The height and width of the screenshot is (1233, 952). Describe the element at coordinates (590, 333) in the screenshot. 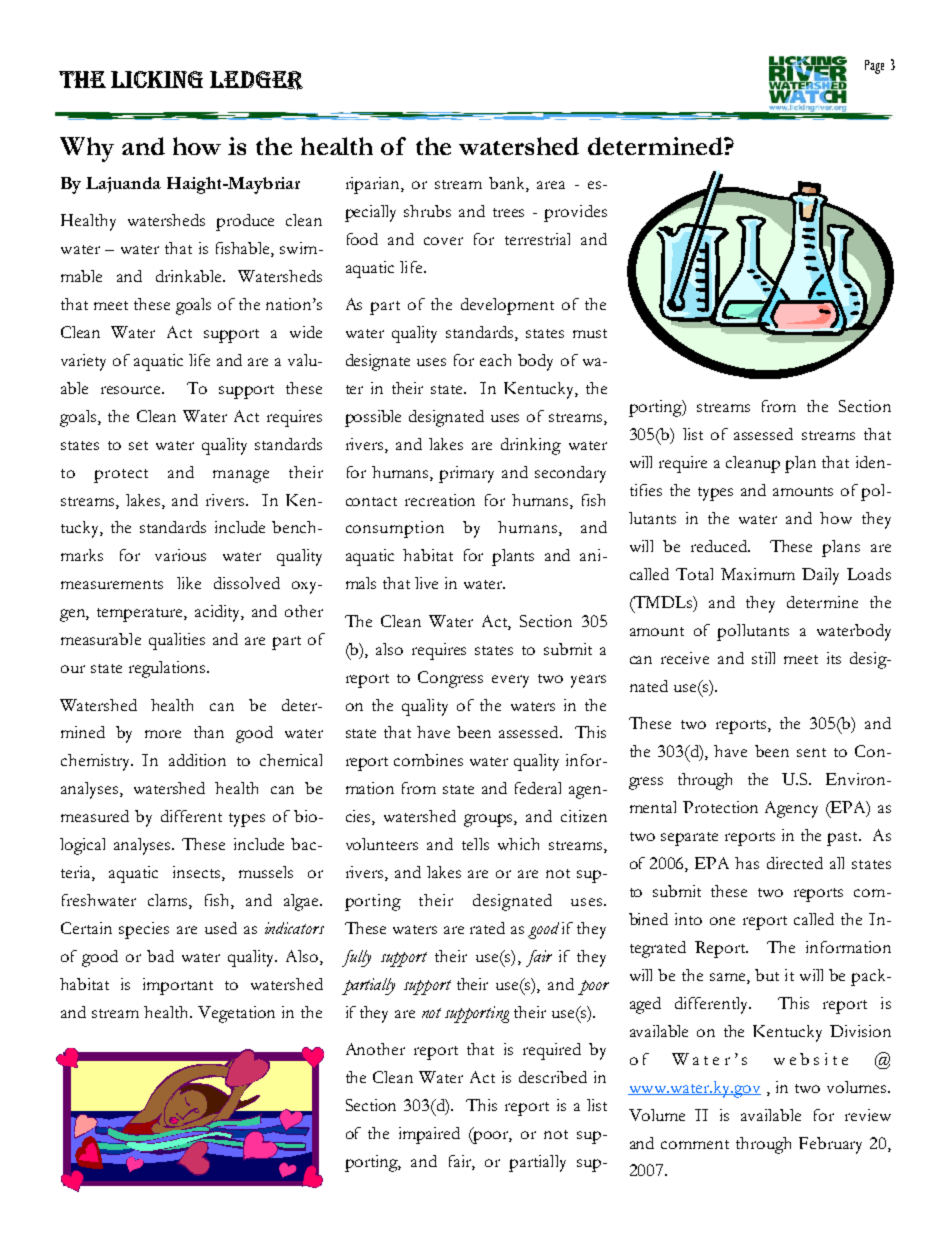

I see `must` at that location.
